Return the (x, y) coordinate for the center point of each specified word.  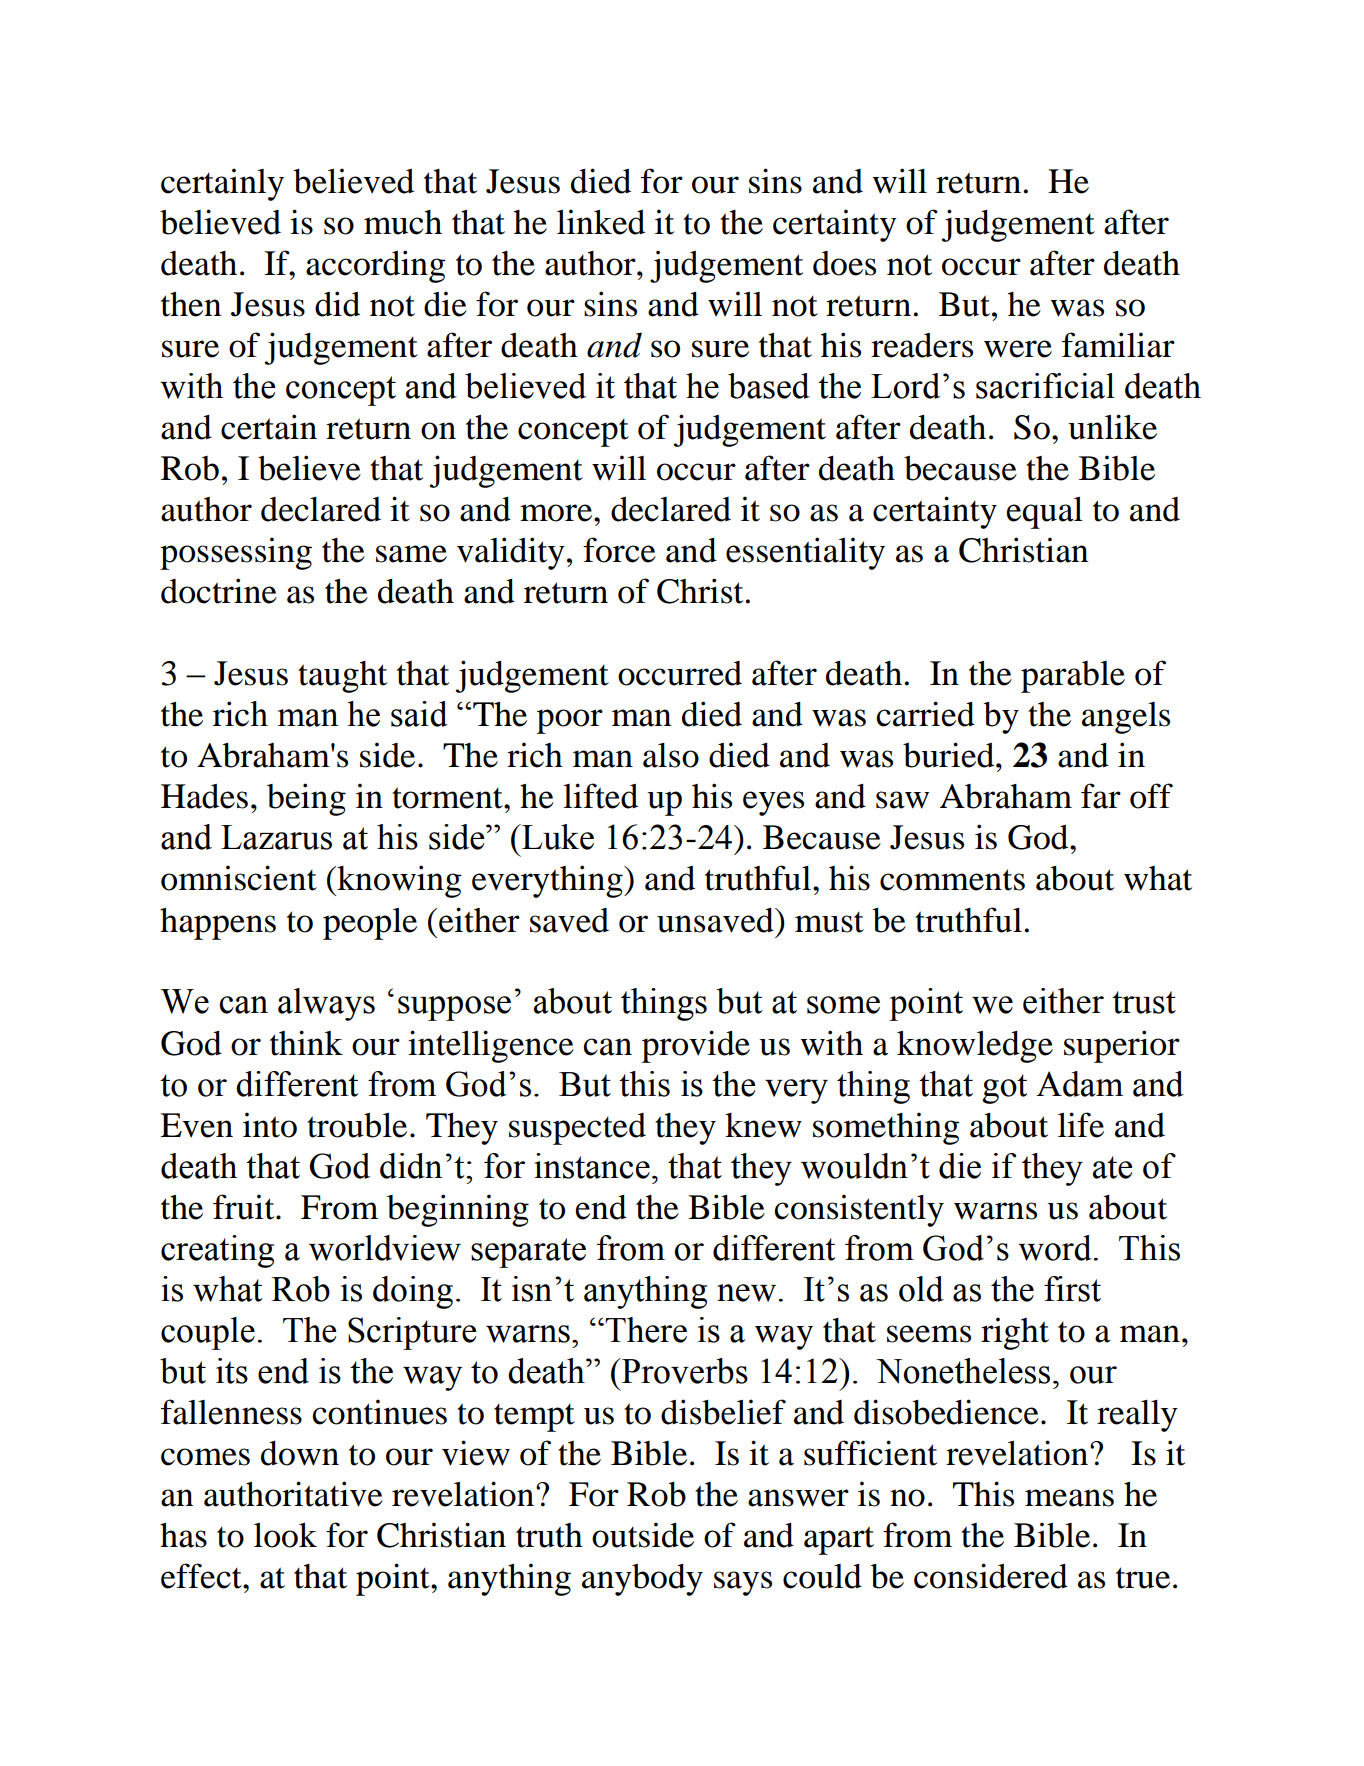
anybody (642, 1580)
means (1069, 1498)
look (285, 1535)
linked (601, 222)
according (375, 266)
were (1018, 349)
